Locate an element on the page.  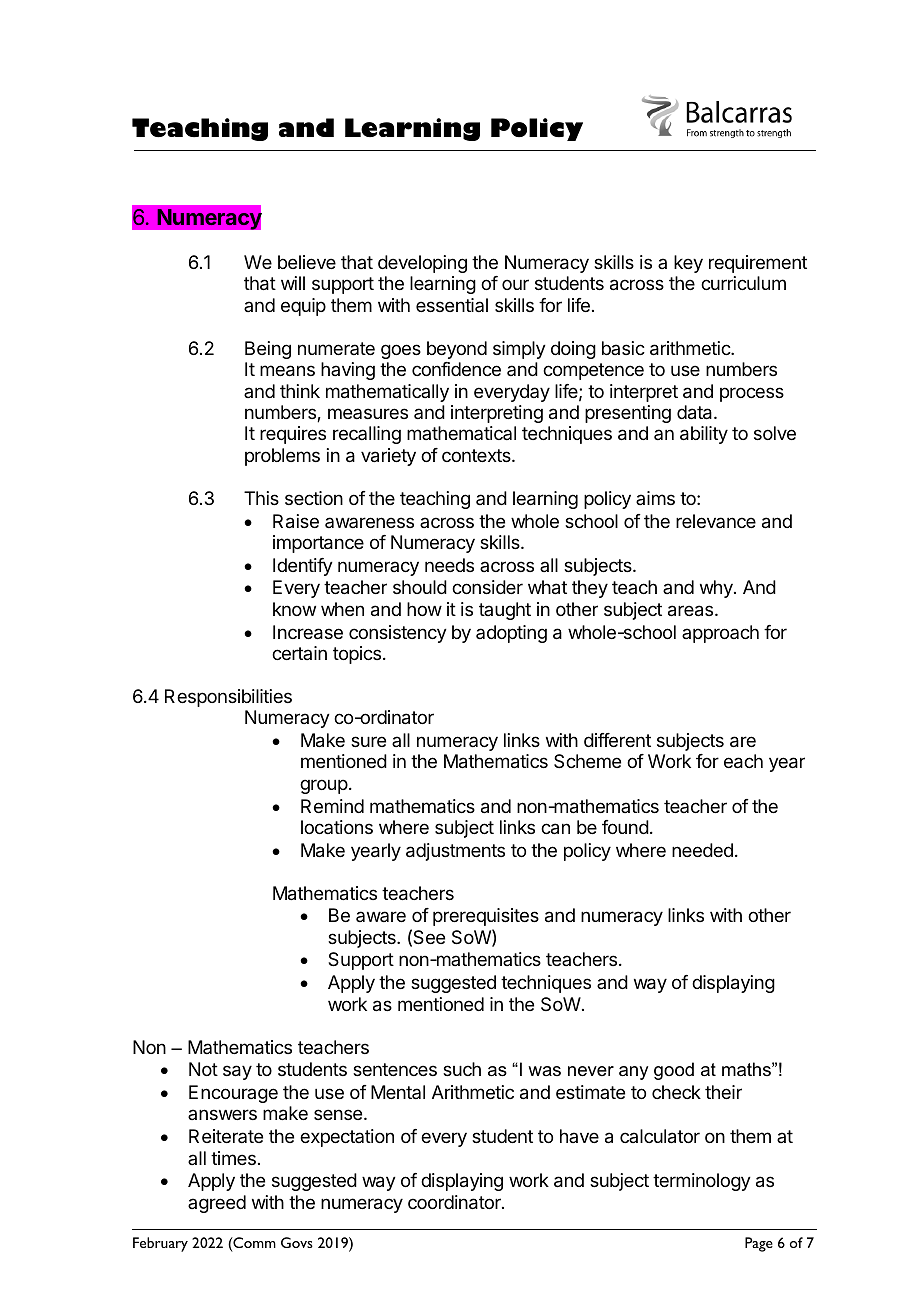
key is located at coordinates (688, 264).
